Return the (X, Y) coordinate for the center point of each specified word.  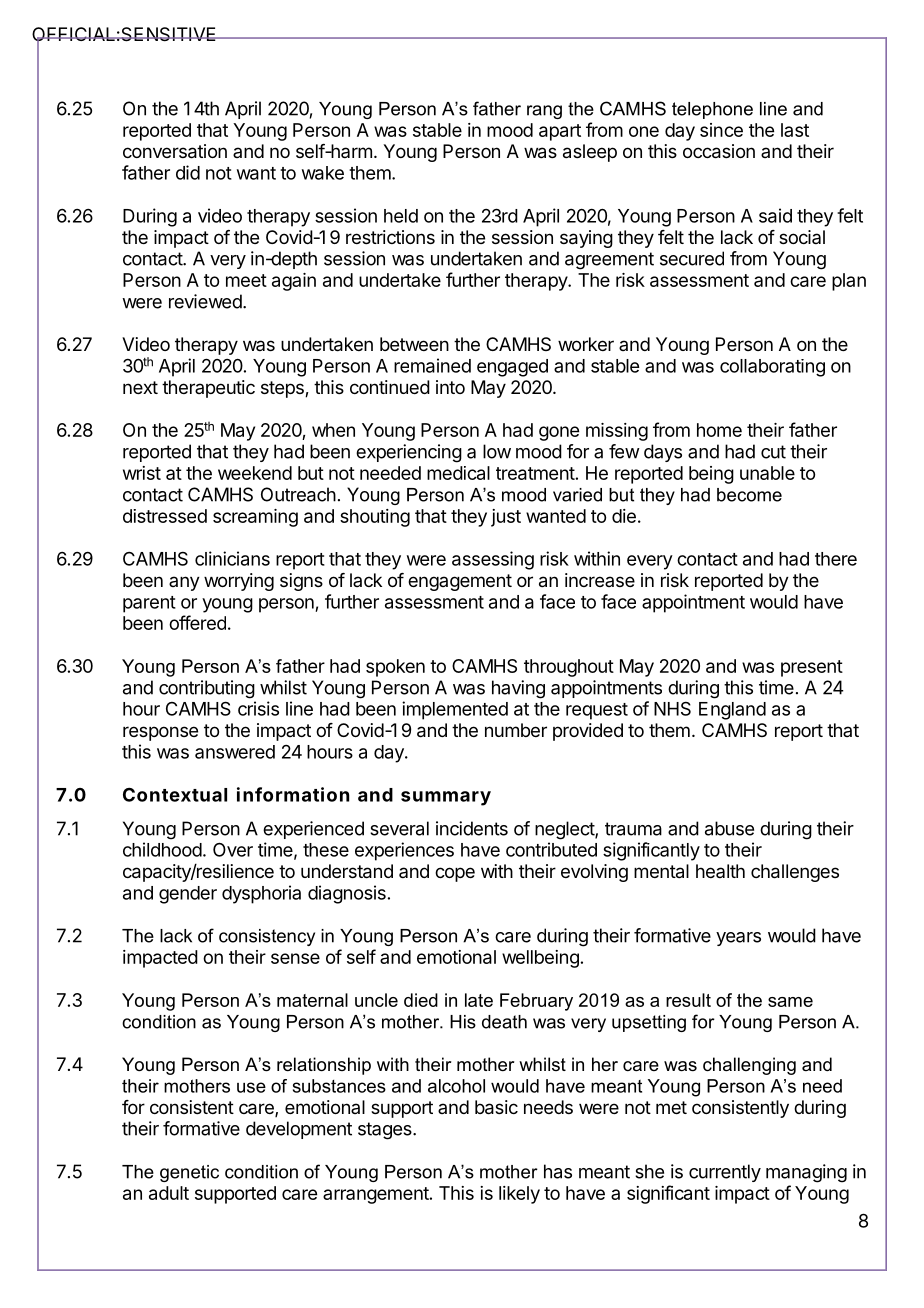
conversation (175, 151)
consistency (267, 937)
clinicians (232, 558)
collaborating (772, 368)
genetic (189, 1173)
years (738, 939)
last (795, 130)
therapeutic (208, 389)
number (516, 730)
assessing (493, 560)
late (479, 1000)
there (836, 559)
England (732, 711)
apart (560, 132)
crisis (258, 708)
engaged (512, 368)
